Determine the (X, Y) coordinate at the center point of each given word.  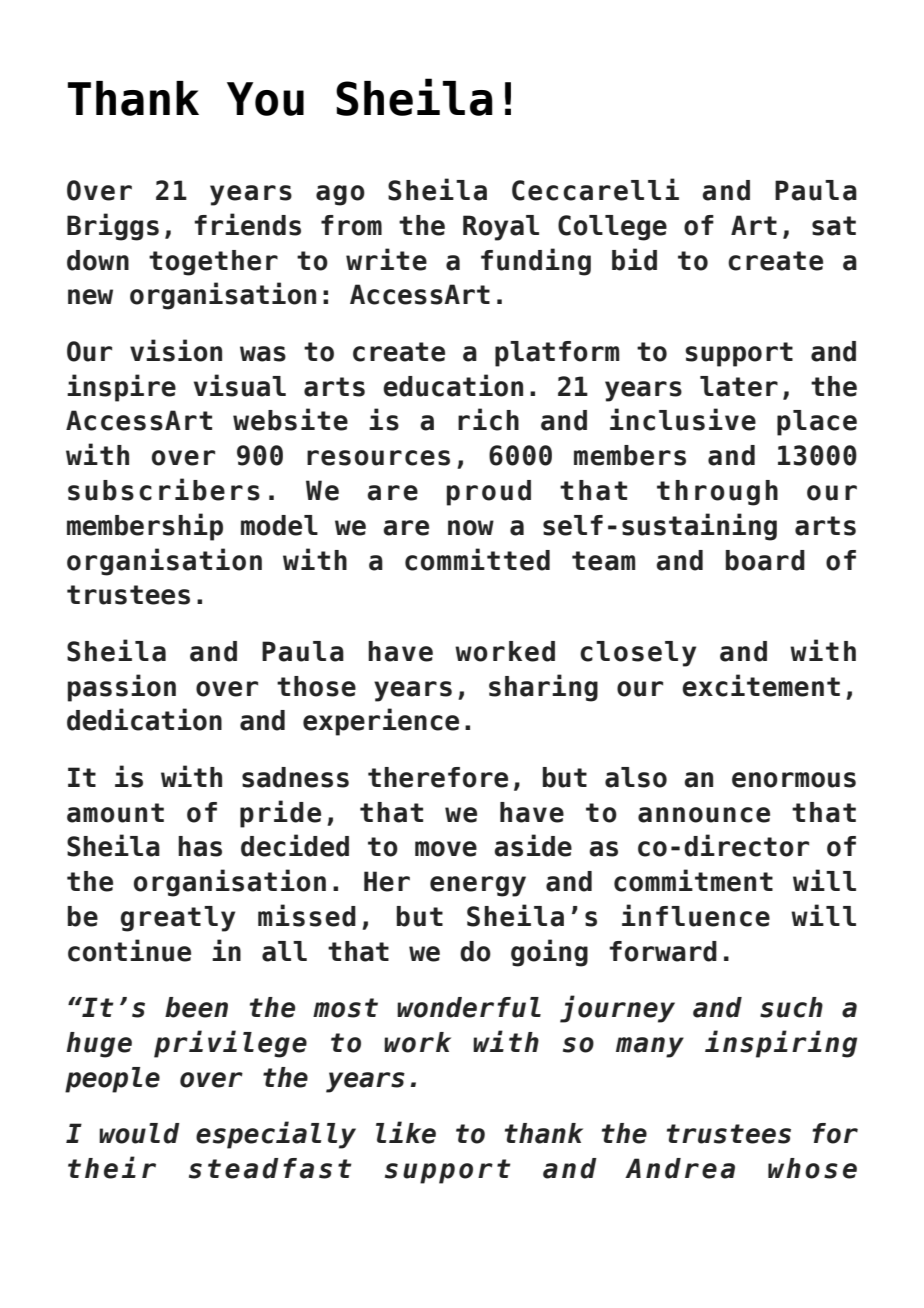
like (406, 1132)
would (139, 1133)
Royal (501, 228)
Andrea (680, 1168)
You (265, 99)
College (612, 228)
